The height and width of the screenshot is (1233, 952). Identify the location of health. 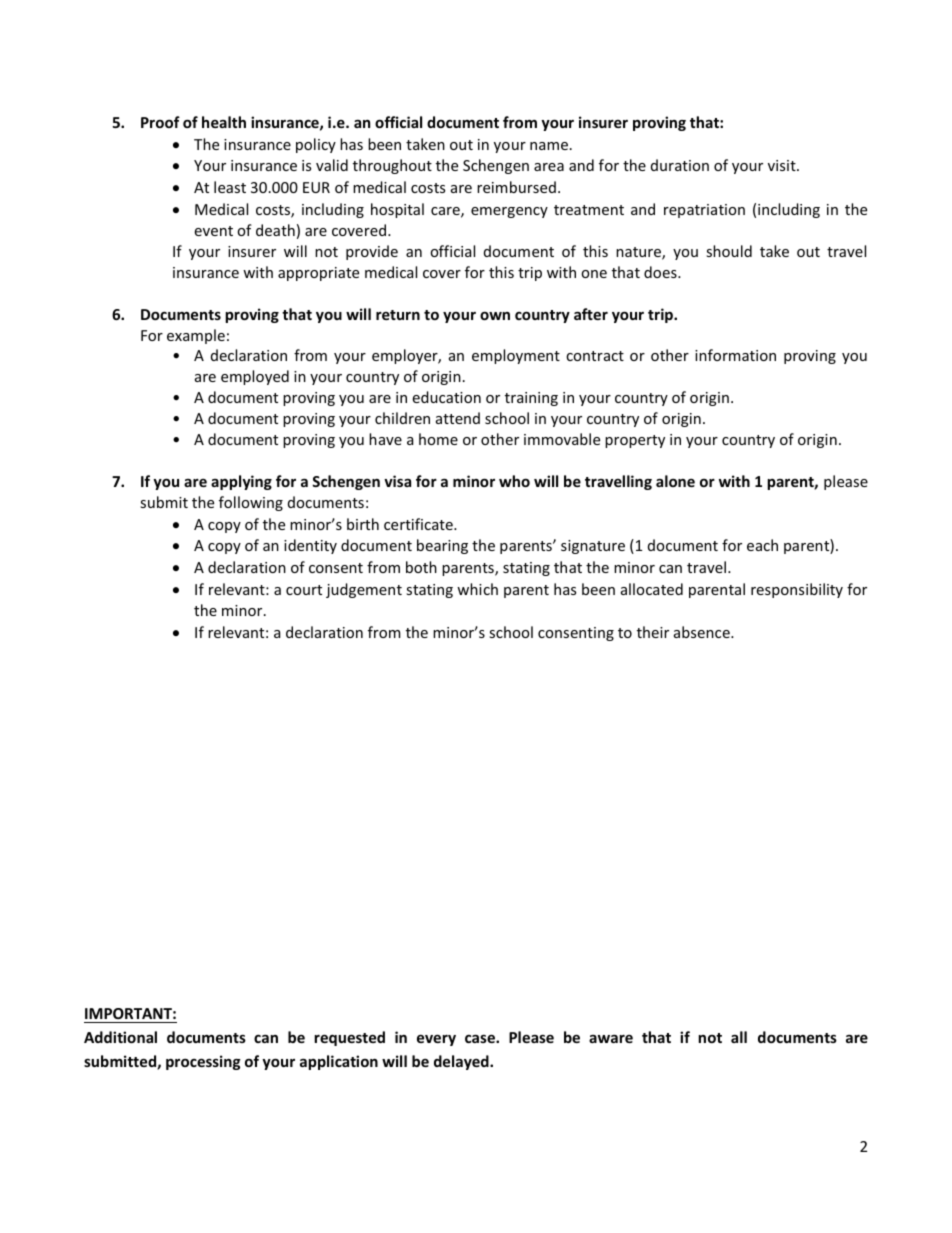
(224, 122).
